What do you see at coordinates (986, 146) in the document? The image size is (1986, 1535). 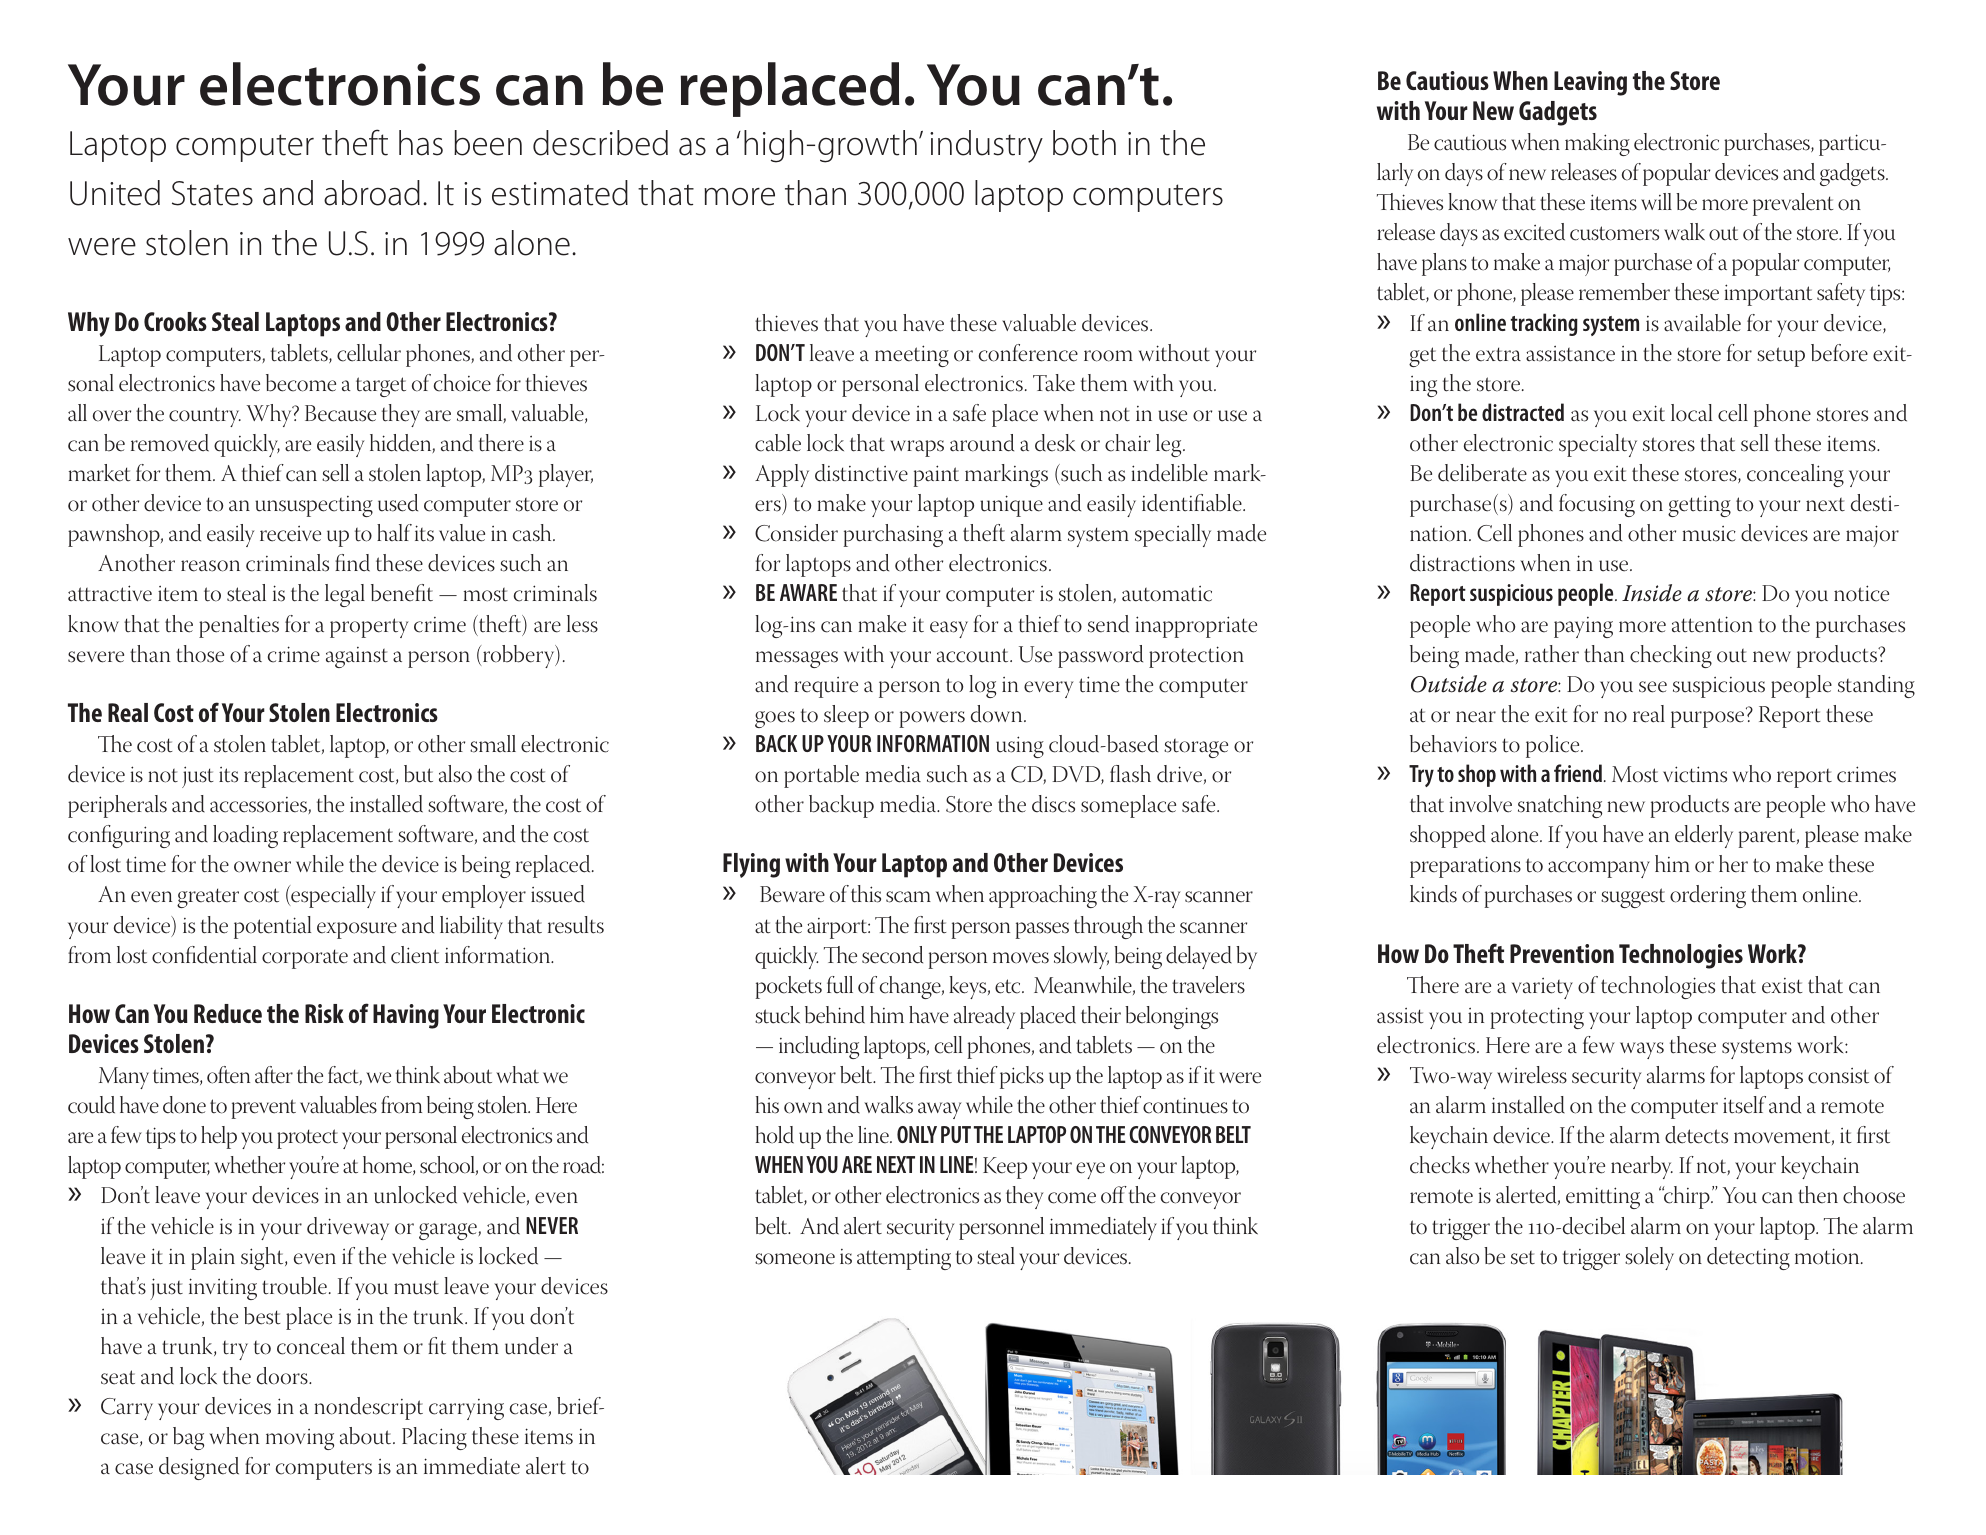 I see `industry` at bounding box center [986, 146].
